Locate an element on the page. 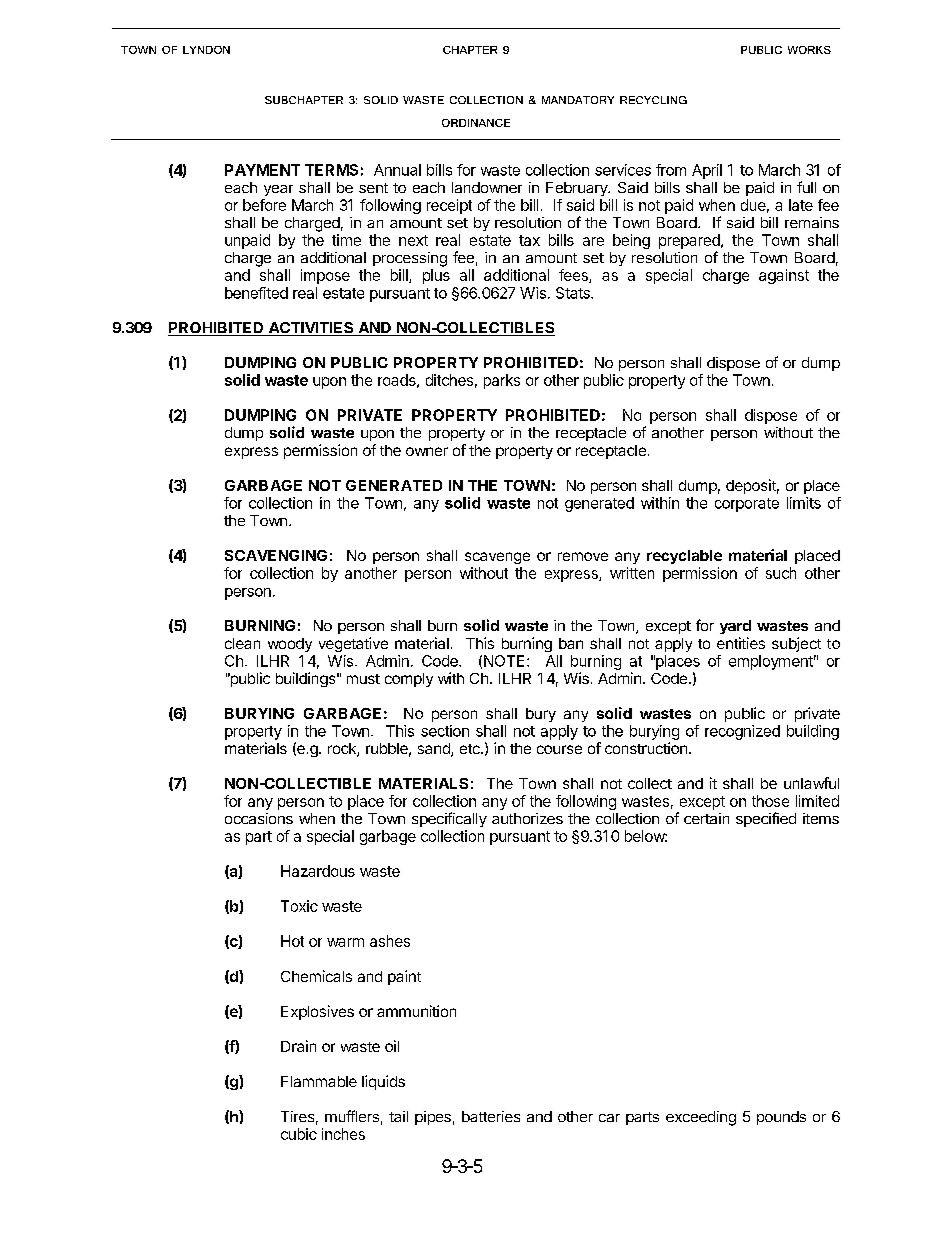 This image has height=1233, width=952. LYNDON is located at coordinates (206, 50).
